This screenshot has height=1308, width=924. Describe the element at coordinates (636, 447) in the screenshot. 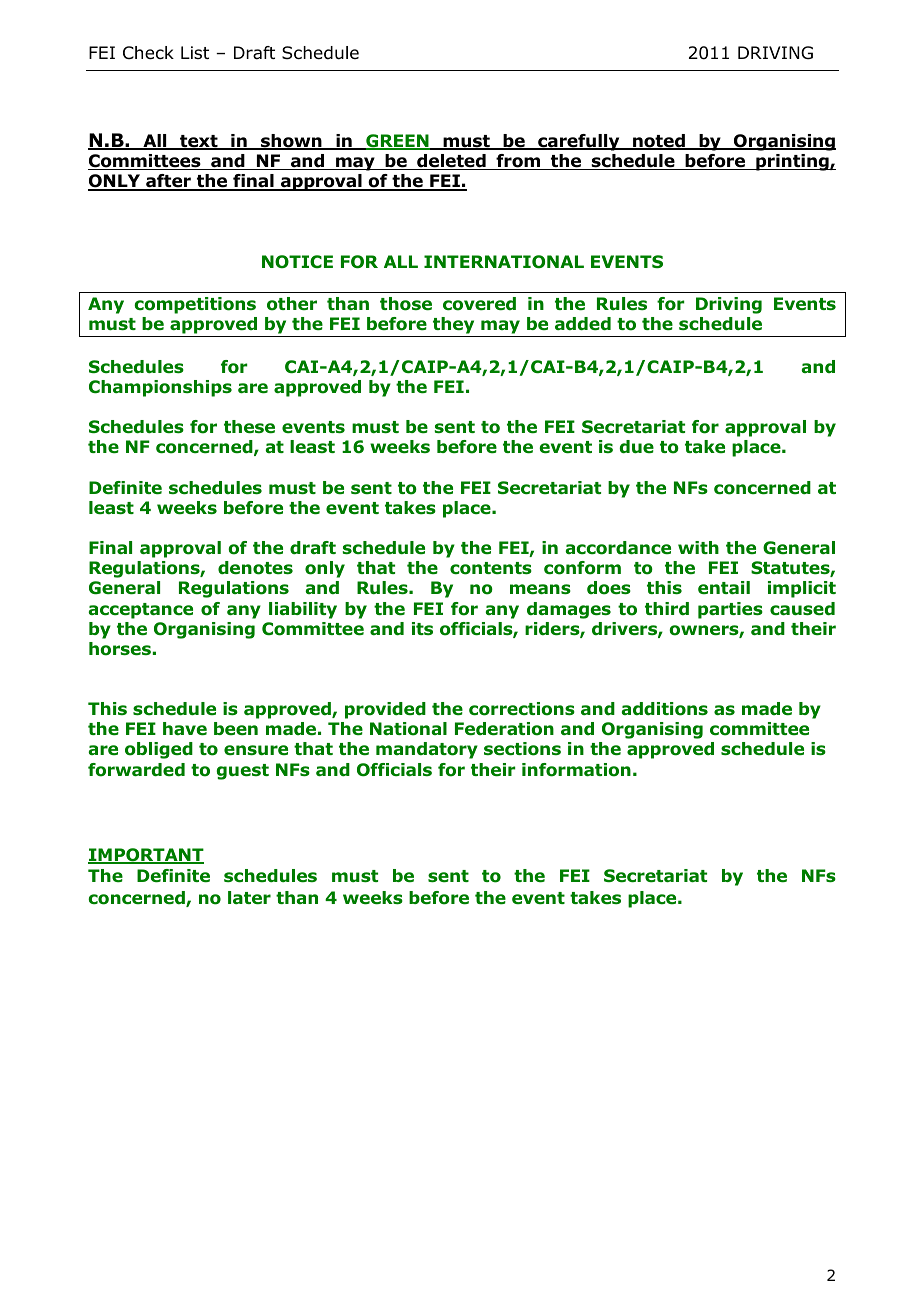

I see `due` at that location.
